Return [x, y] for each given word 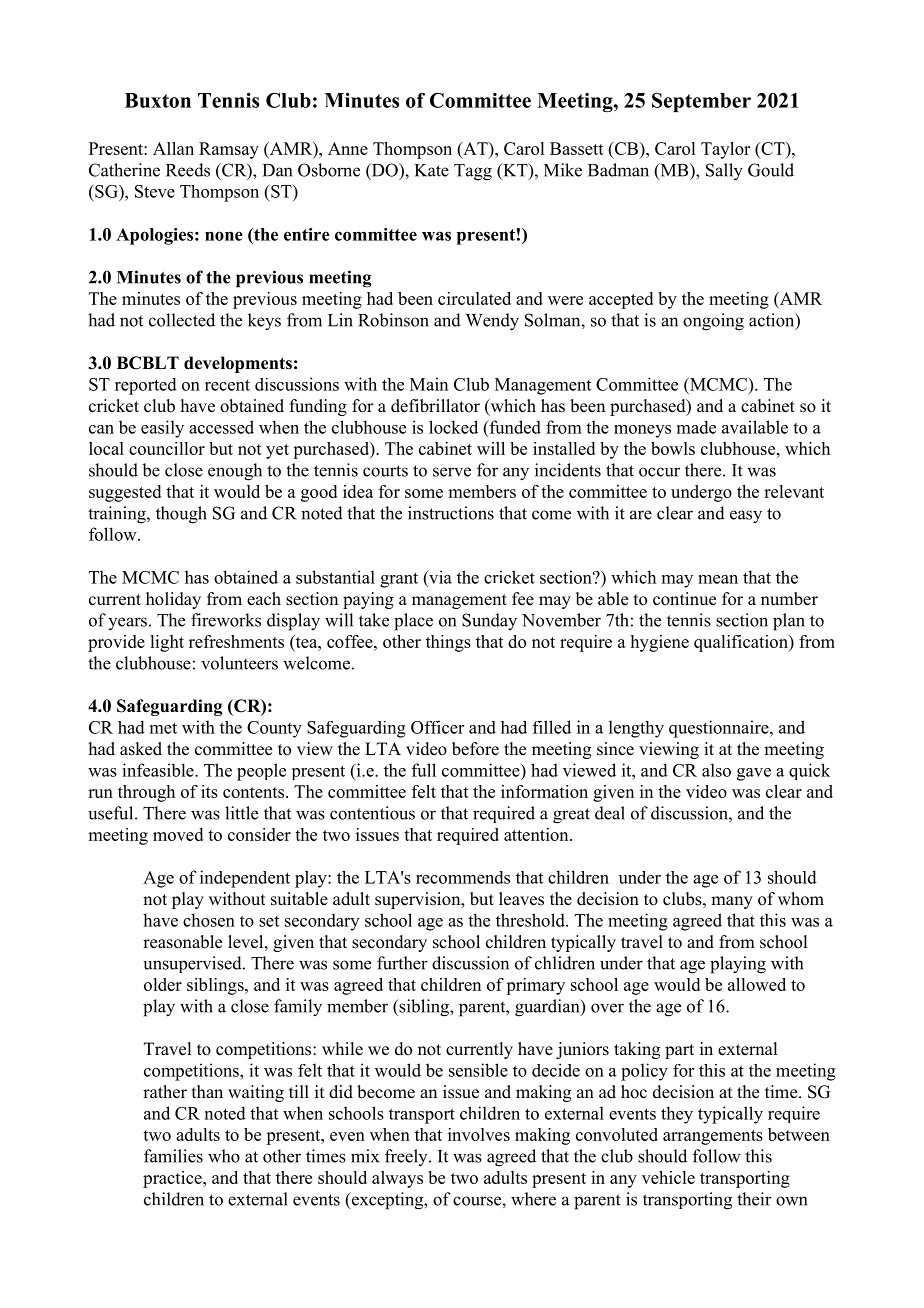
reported [146, 386]
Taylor [725, 150]
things [448, 643]
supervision [419, 900]
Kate [432, 170]
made [696, 427]
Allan [173, 148]
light [167, 643]
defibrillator [435, 406]
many [732, 902]
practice [173, 1179]
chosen [209, 920]
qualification [742, 643]
